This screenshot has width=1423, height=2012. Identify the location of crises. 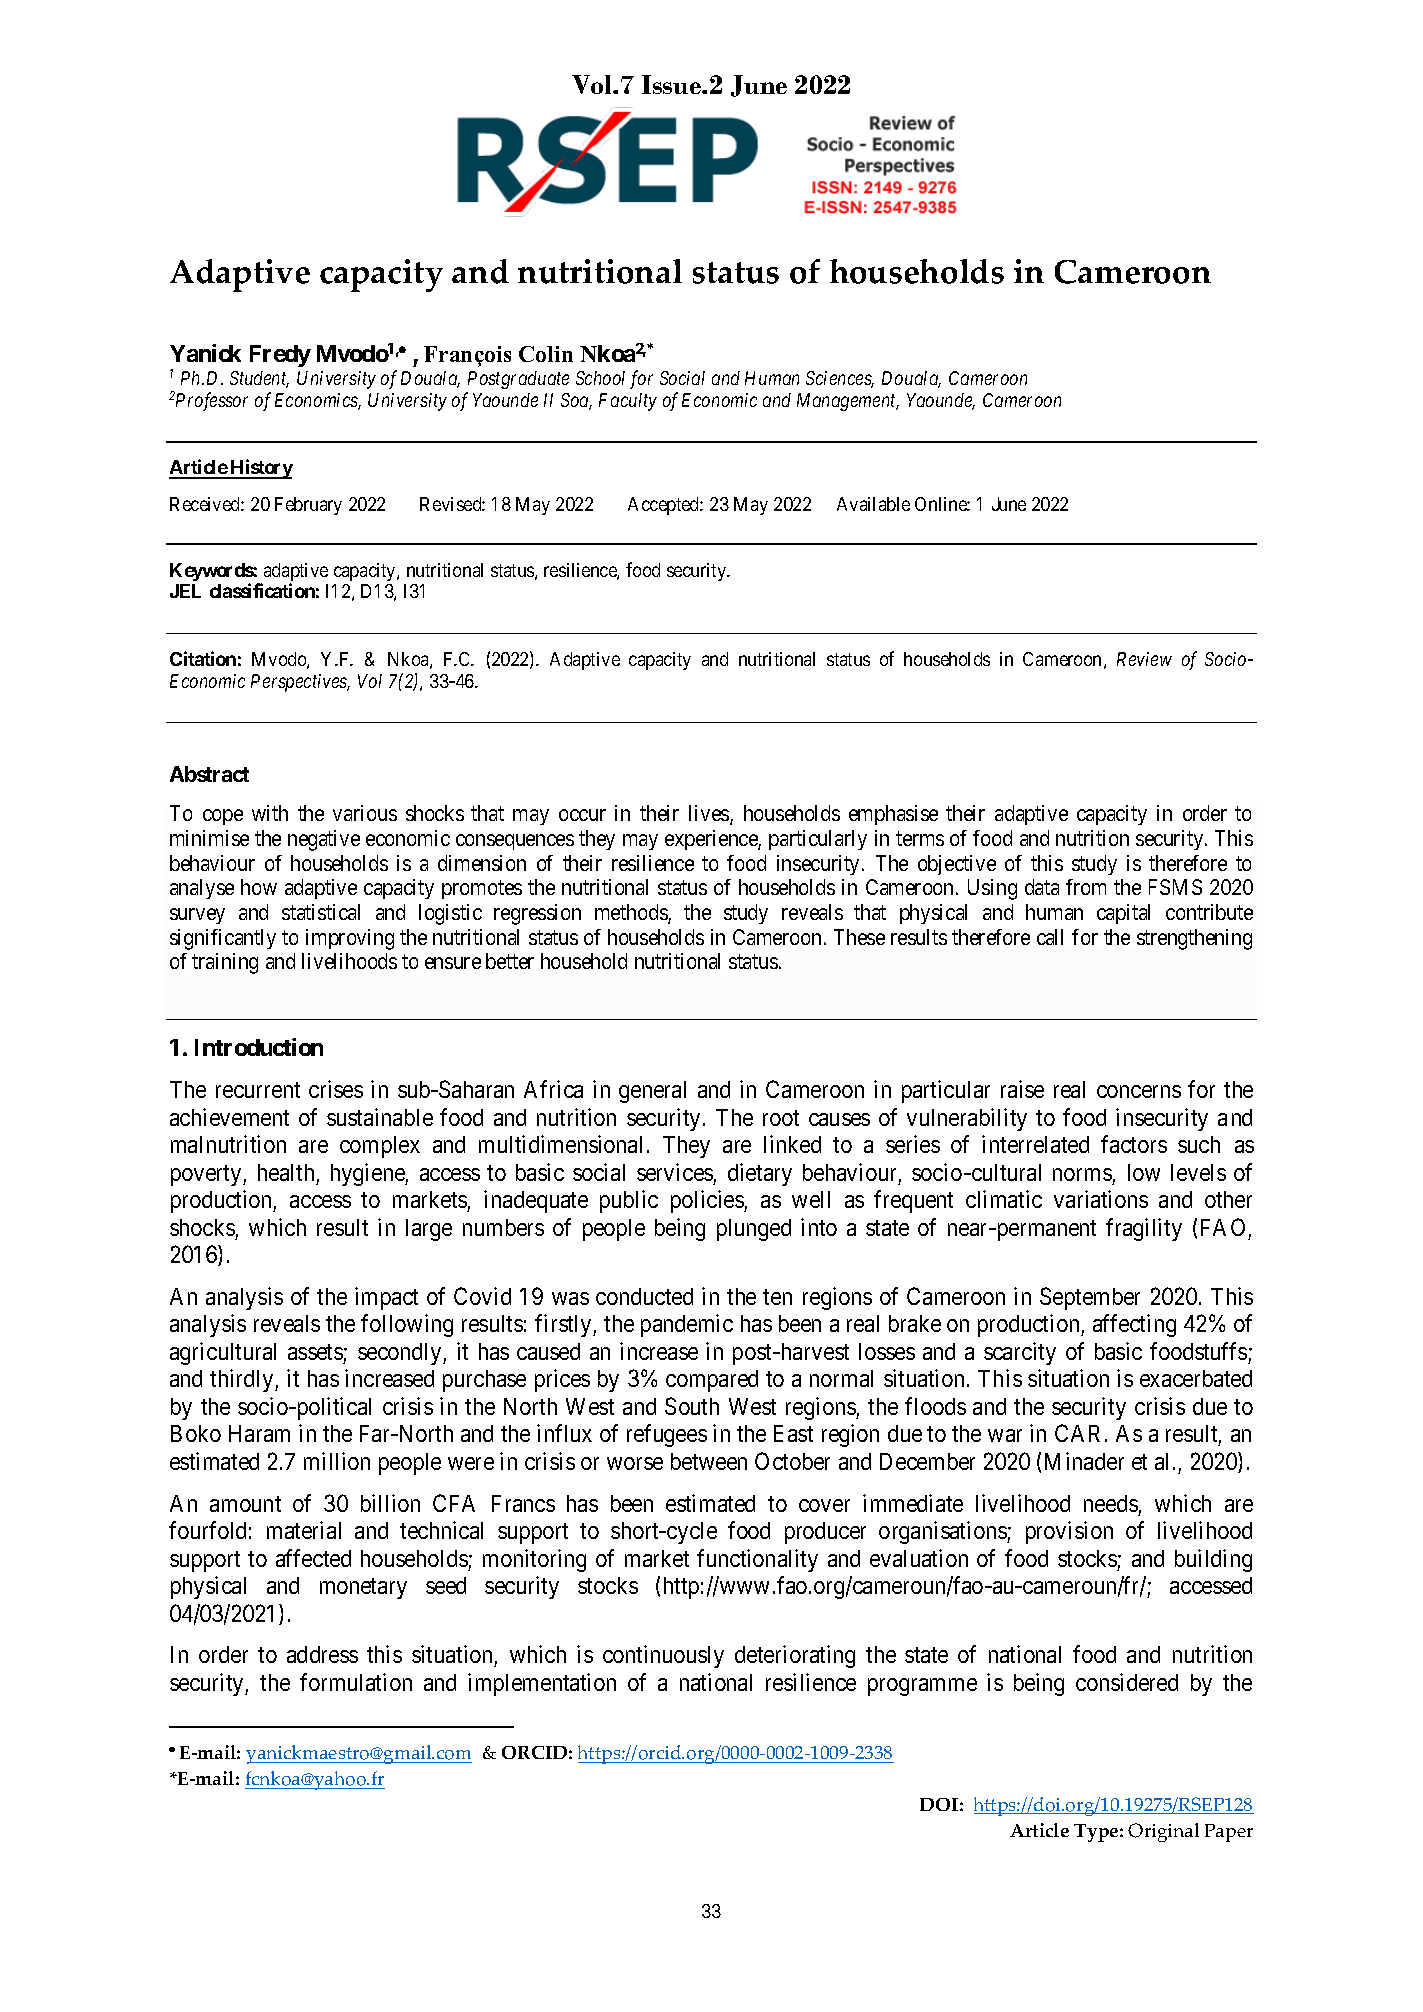
(336, 1089).
